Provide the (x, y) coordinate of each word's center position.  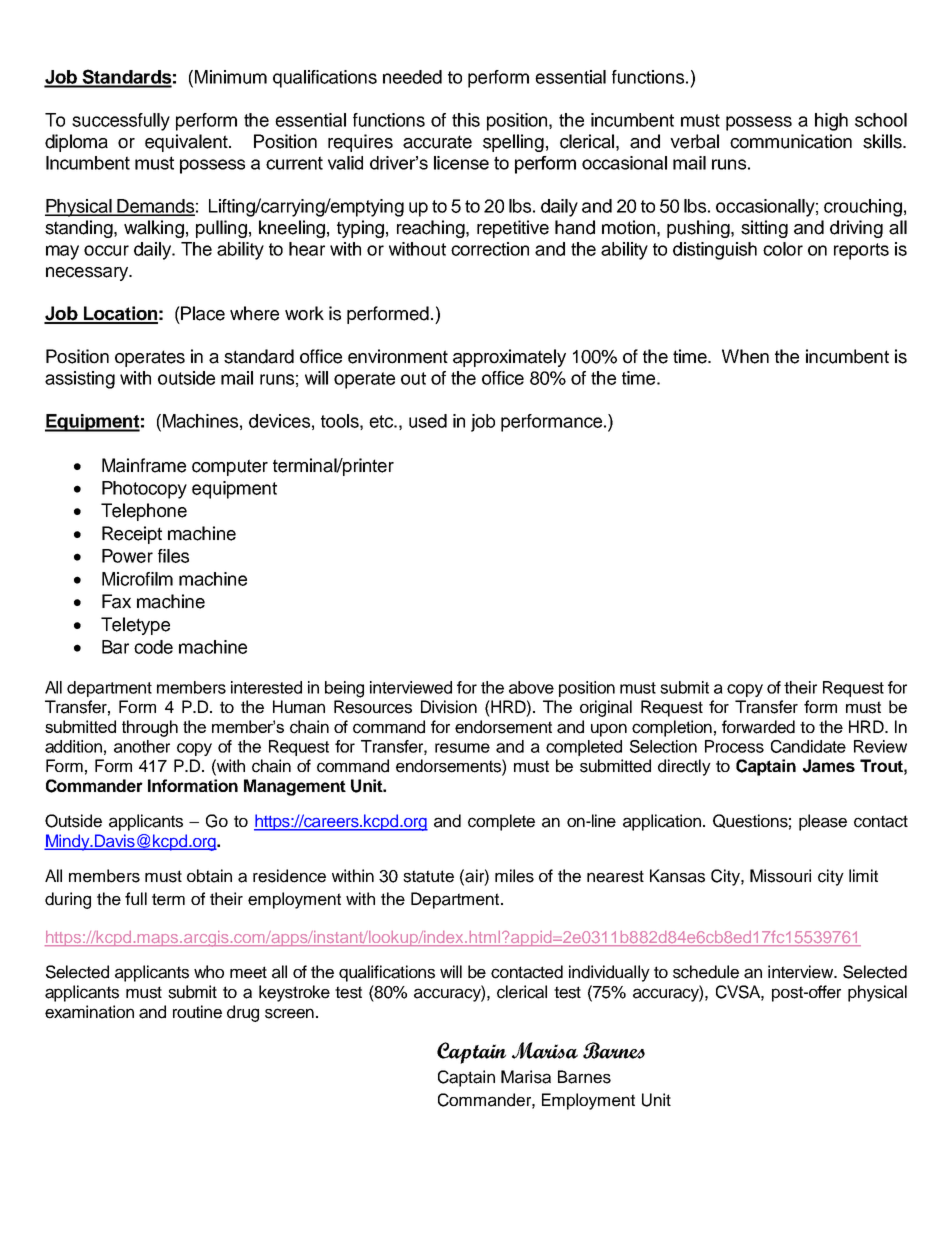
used (428, 421)
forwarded (758, 727)
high (831, 122)
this (466, 120)
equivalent (187, 143)
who (209, 971)
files (173, 556)
